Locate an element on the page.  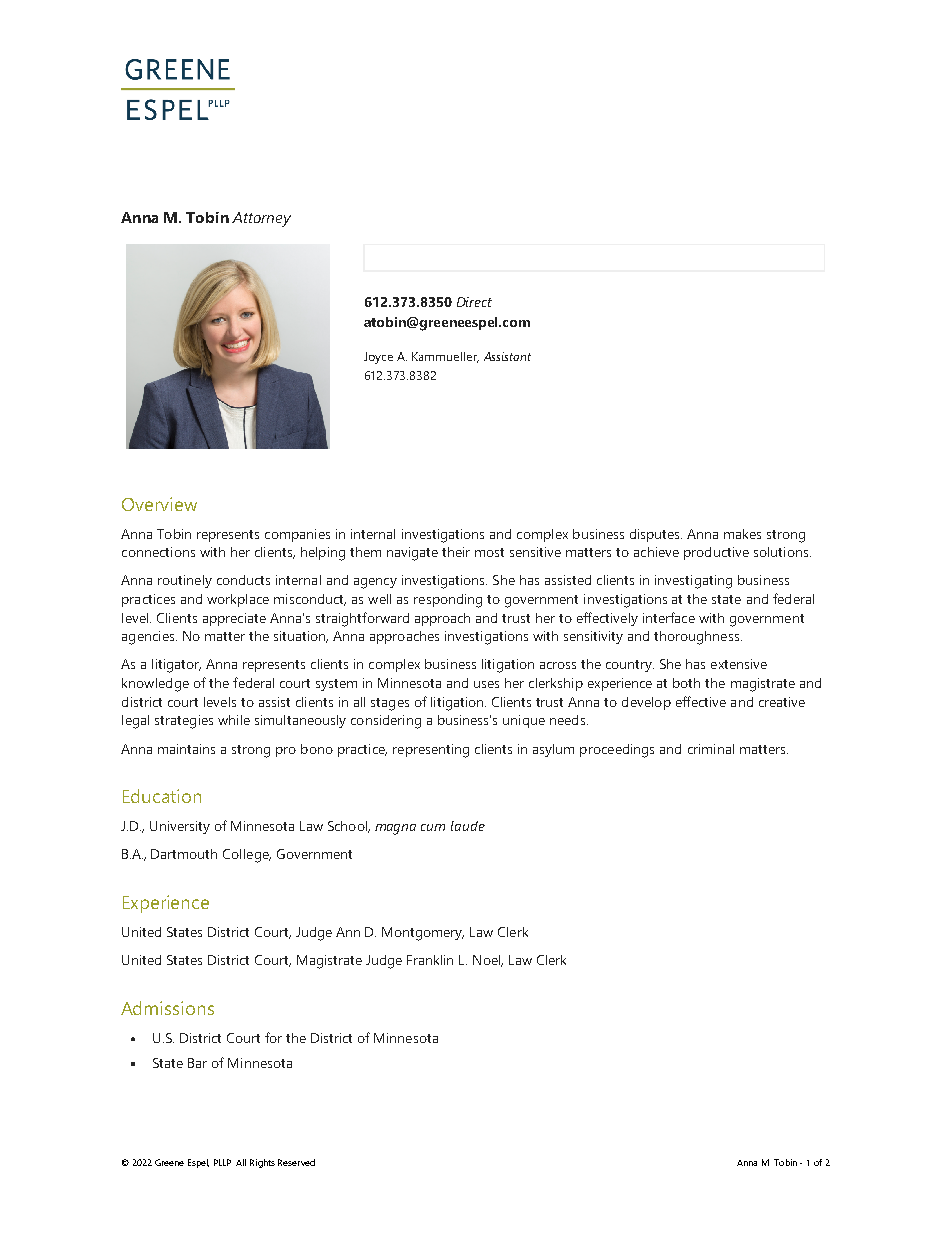
both is located at coordinates (686, 683).
